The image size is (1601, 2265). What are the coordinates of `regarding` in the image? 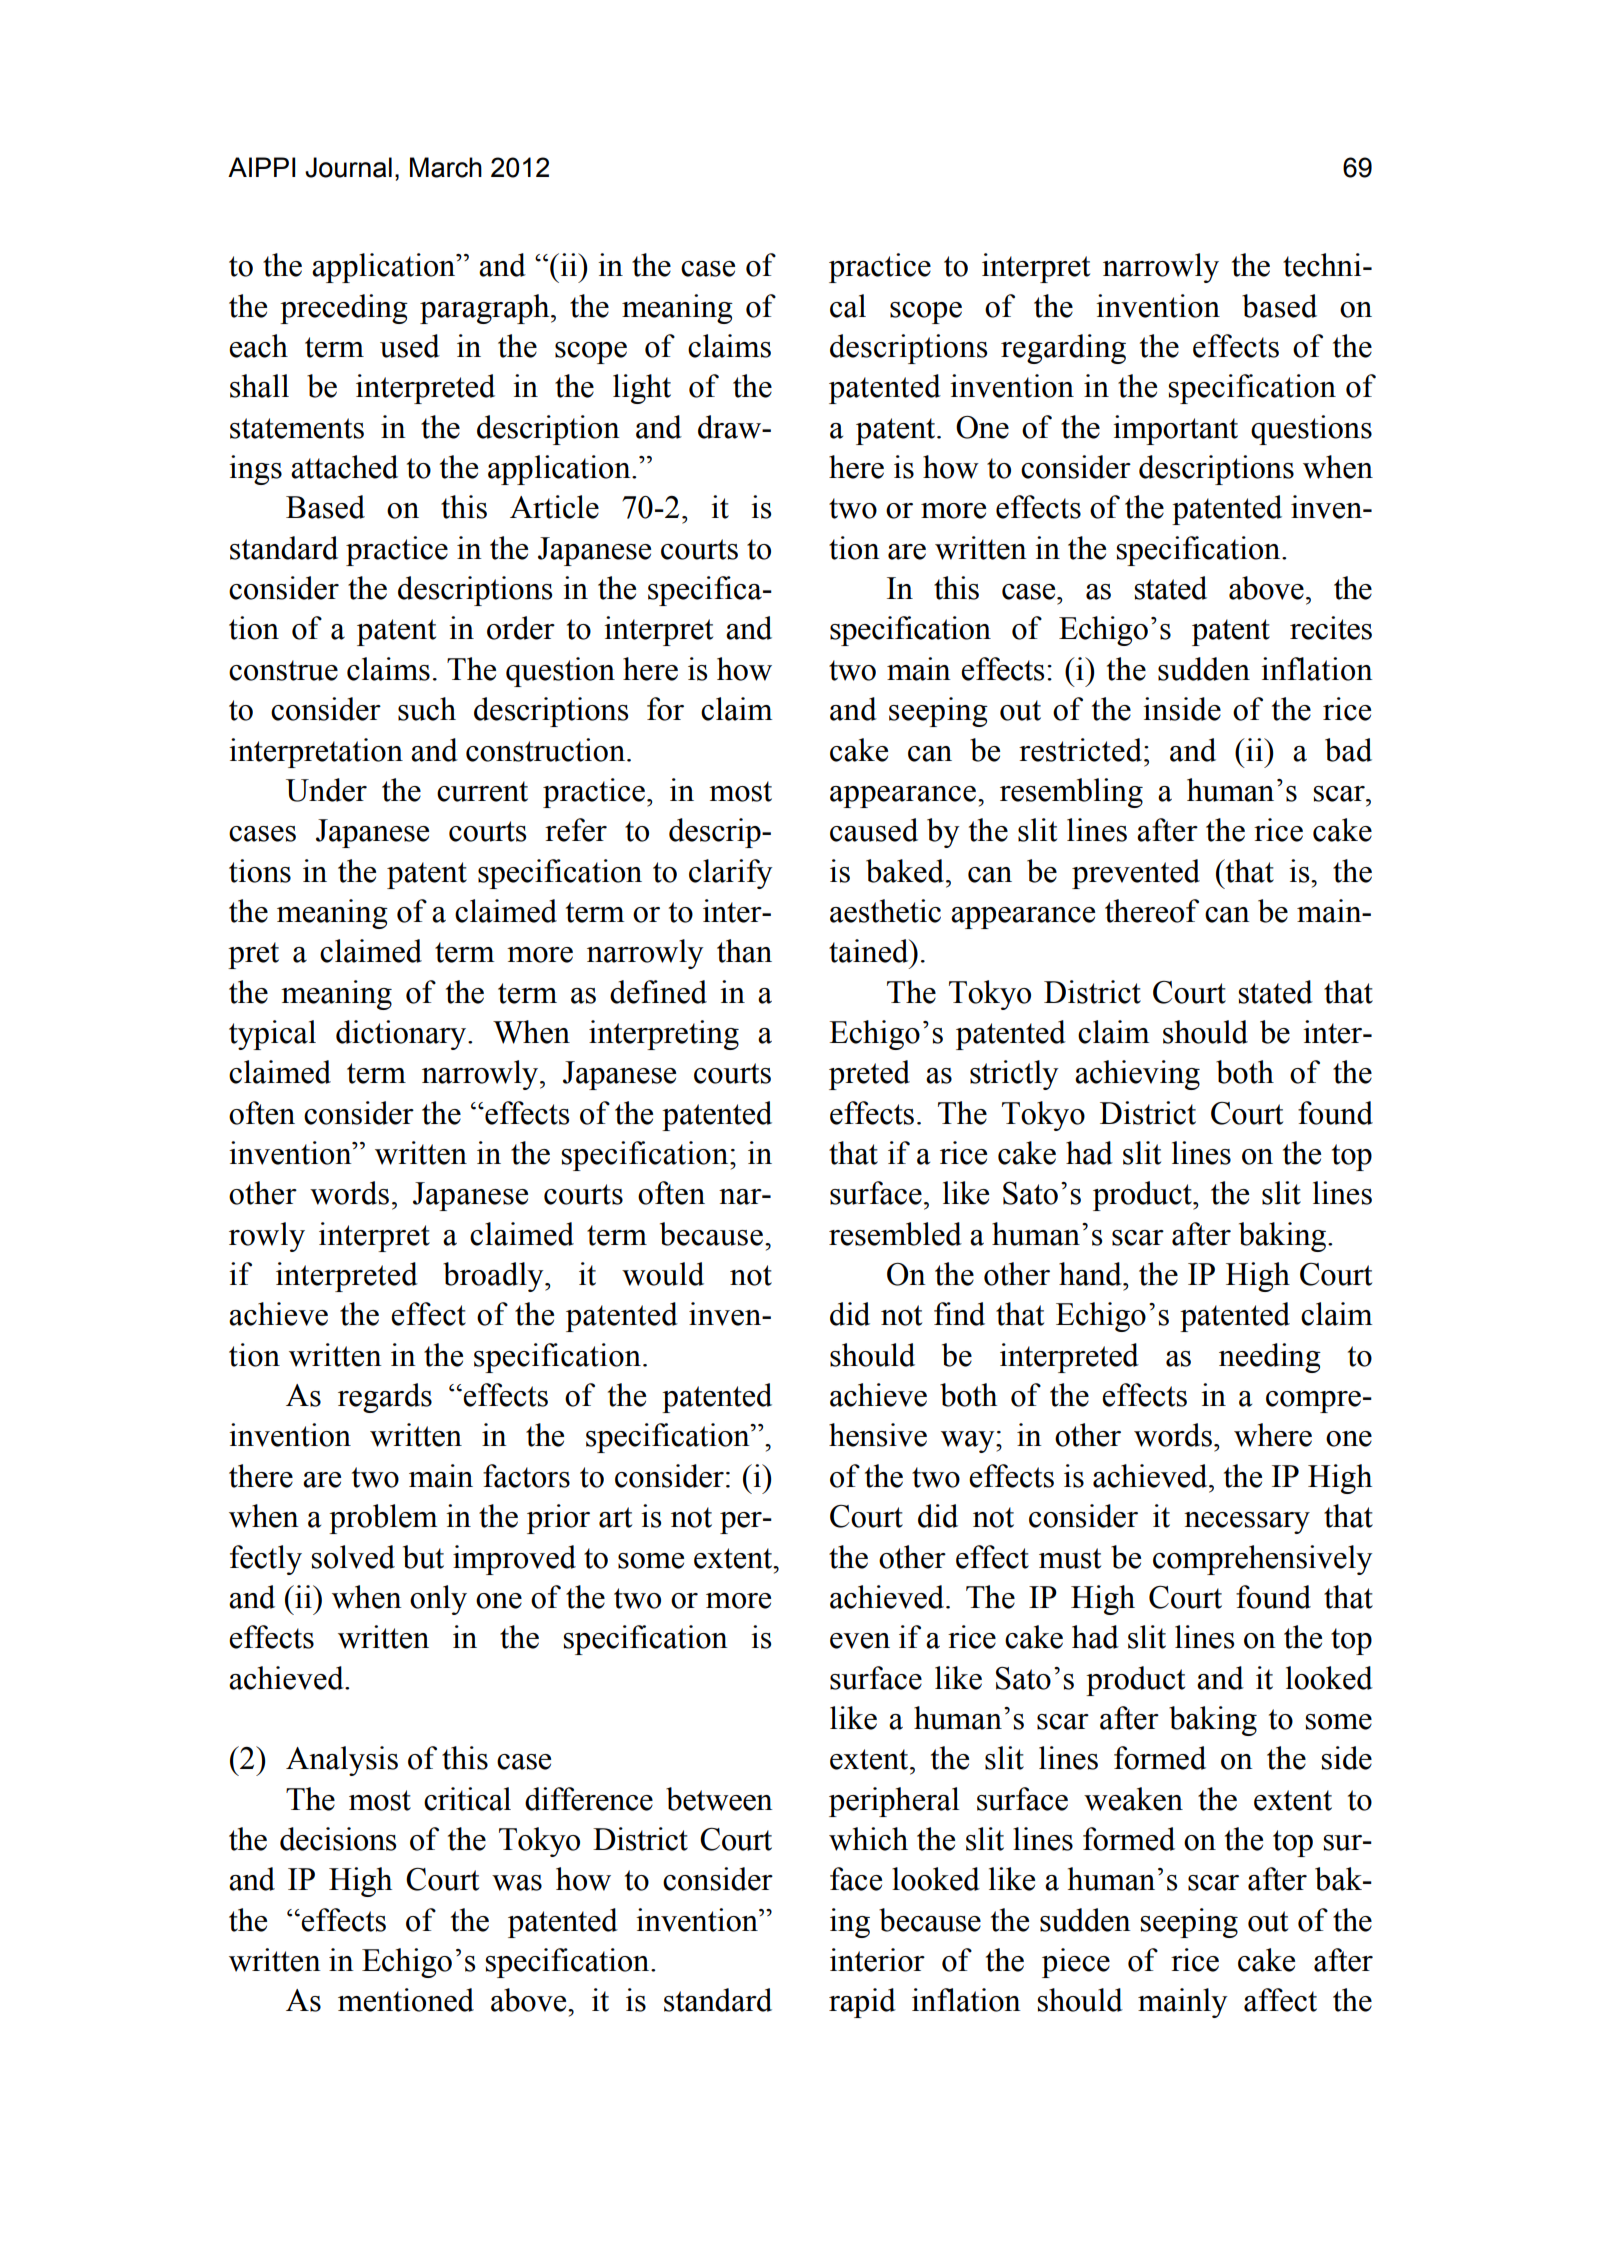 It's located at (1063, 349).
